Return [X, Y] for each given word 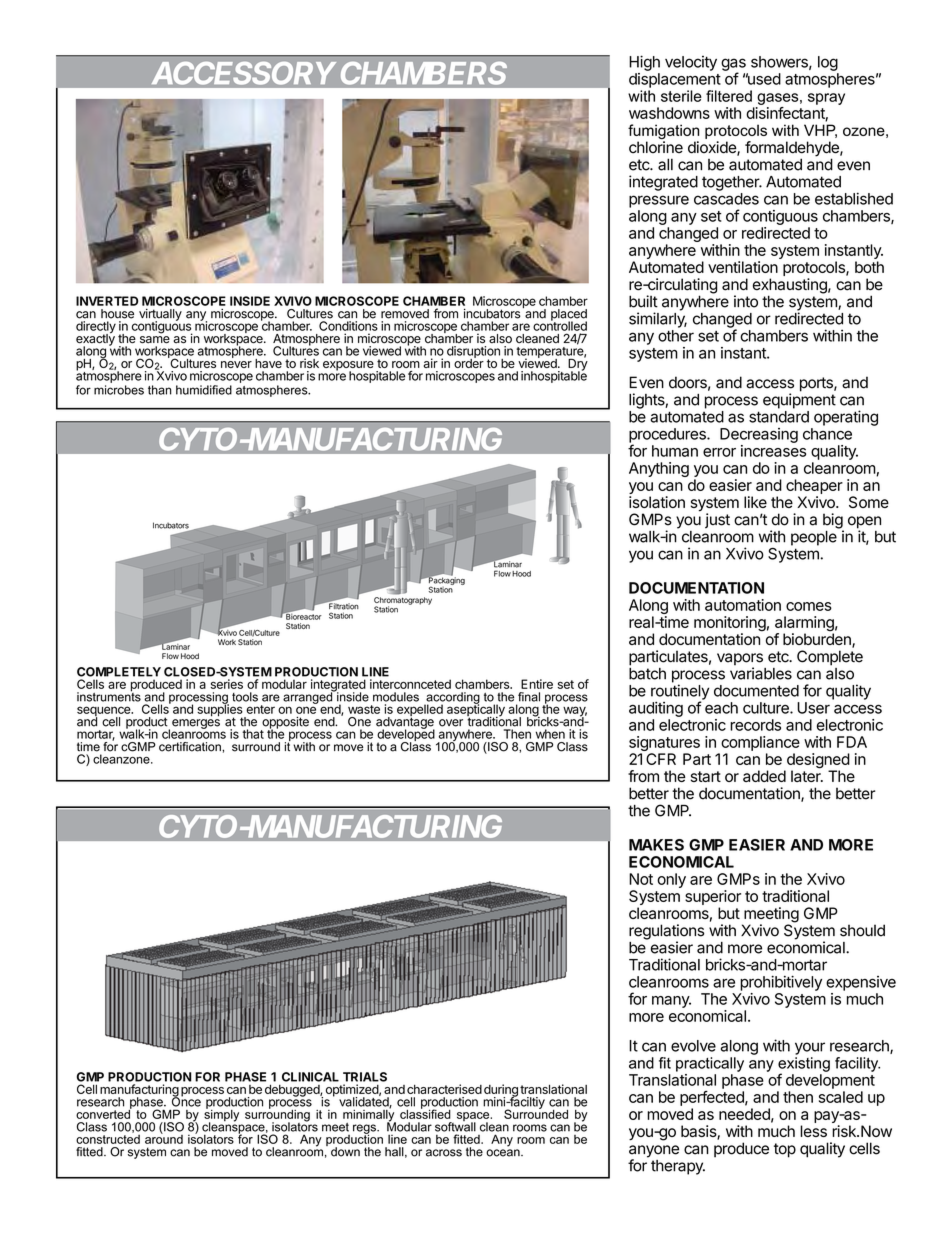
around [164, 1138]
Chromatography [403, 602]
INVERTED [107, 301]
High [644, 63]
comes [809, 606]
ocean [504, 1153]
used [763, 79]
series [227, 684]
